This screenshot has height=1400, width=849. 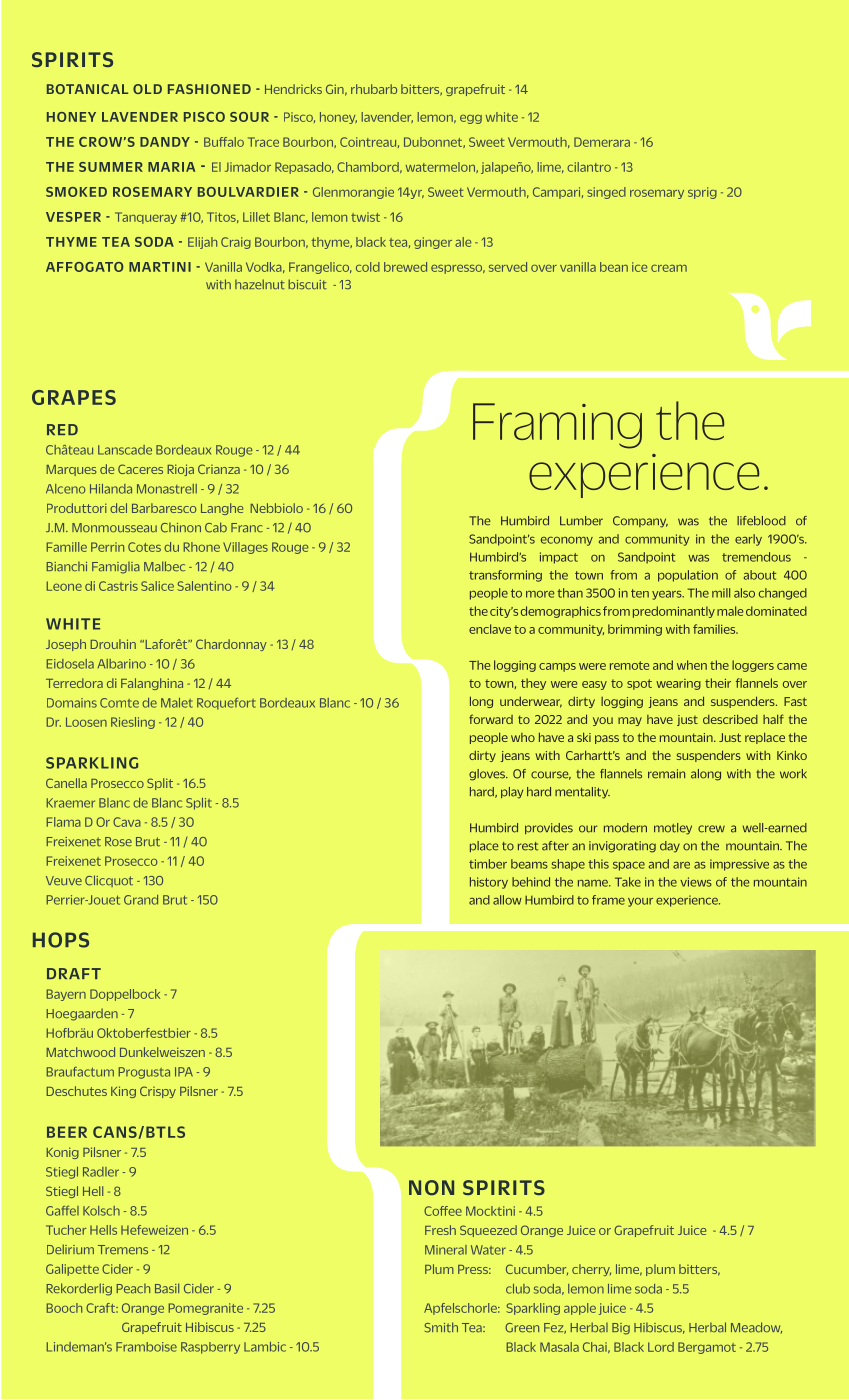 What do you see at coordinates (74, 397) in the screenshot?
I see `GRAPES` at bounding box center [74, 397].
